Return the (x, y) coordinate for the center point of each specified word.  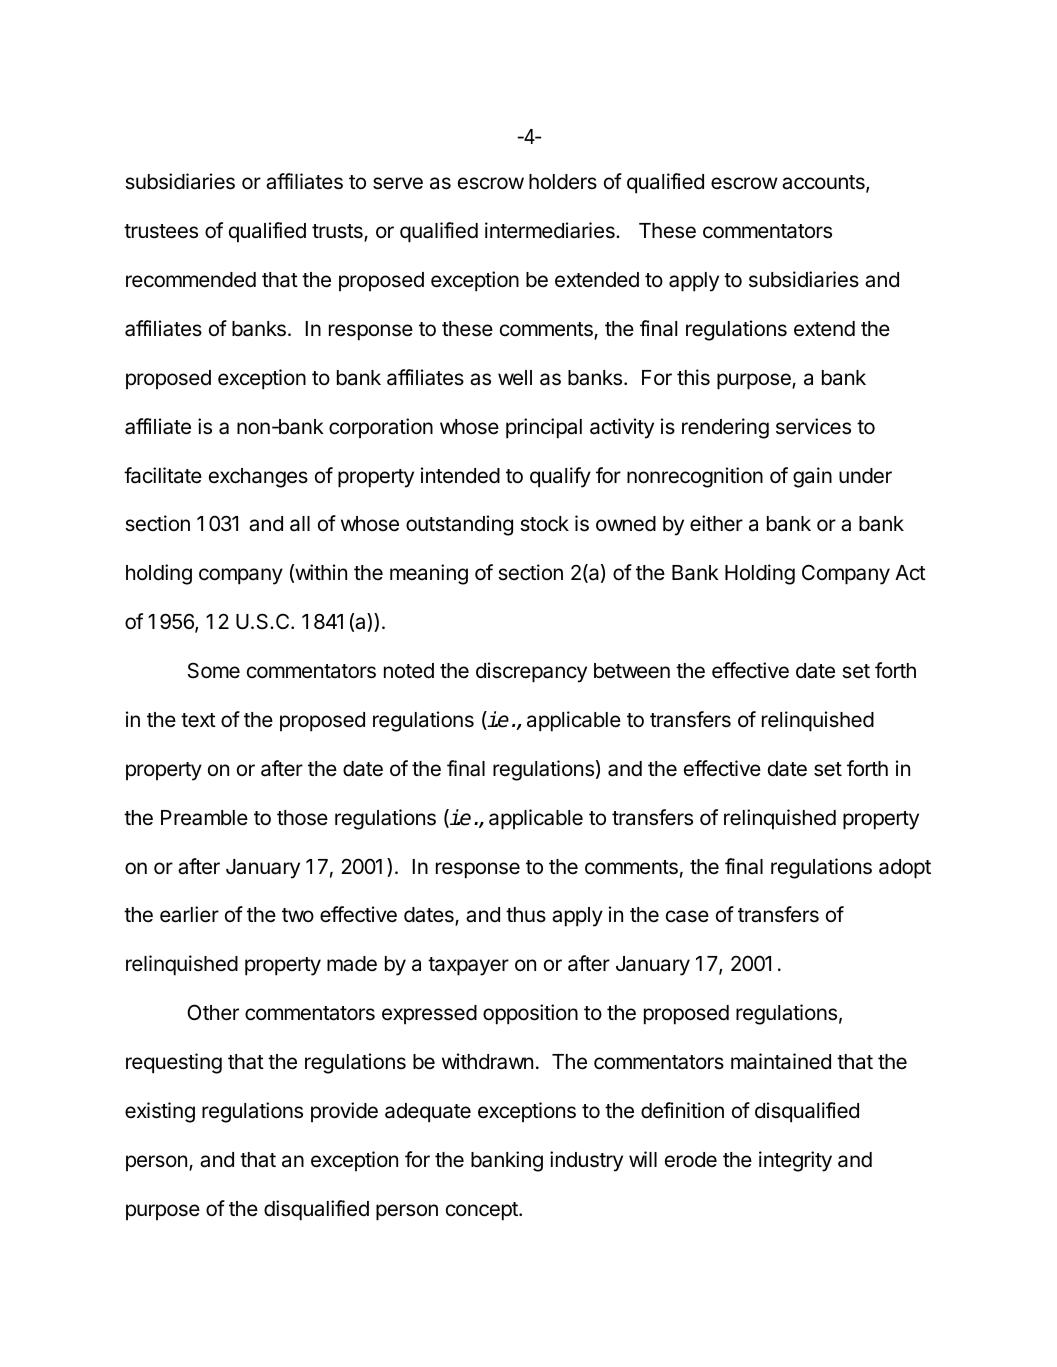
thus (526, 915)
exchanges (258, 478)
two (298, 915)
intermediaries (551, 230)
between (632, 671)
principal (544, 428)
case (687, 916)
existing (160, 1112)
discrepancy (531, 672)
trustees (161, 231)
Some (214, 670)
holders (563, 182)
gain (812, 477)
